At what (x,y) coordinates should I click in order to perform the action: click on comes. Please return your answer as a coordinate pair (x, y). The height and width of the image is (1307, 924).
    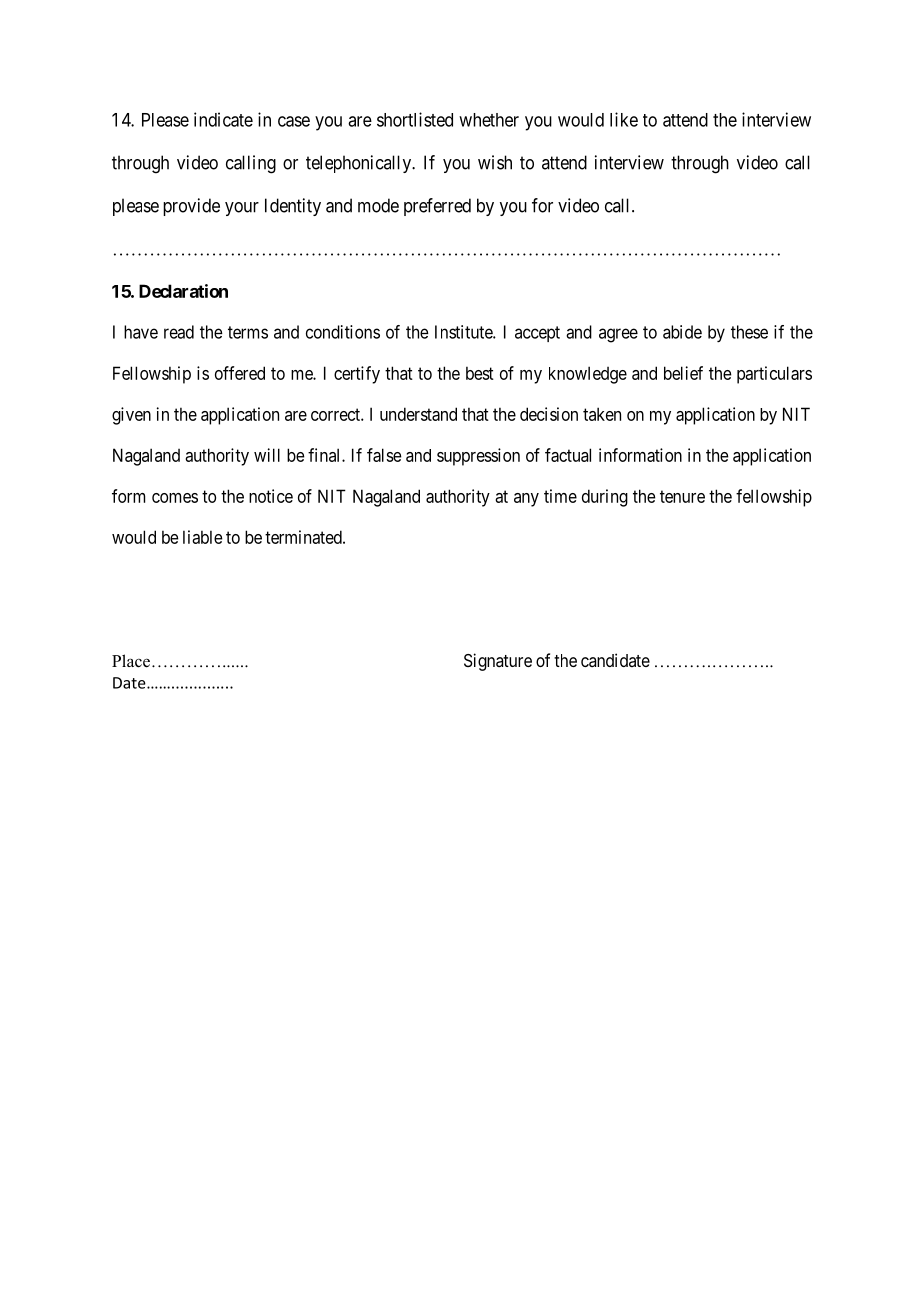
    Looking at the image, I should click on (175, 498).
